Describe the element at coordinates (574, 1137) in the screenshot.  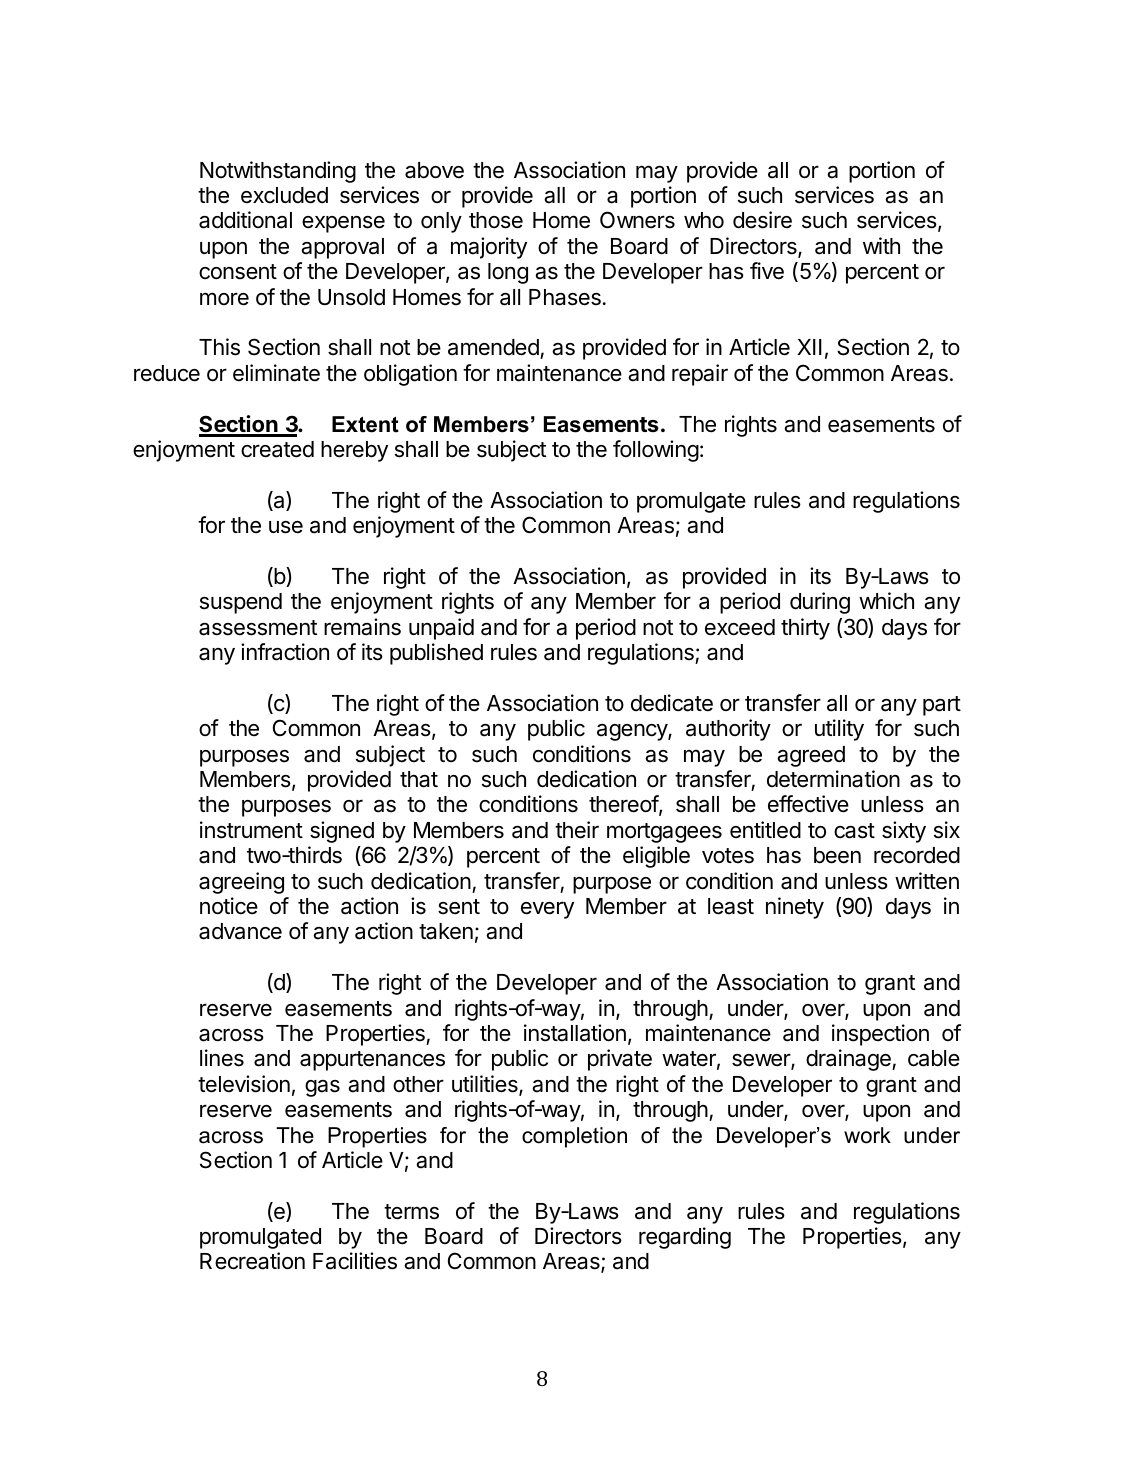
I see `completion` at that location.
